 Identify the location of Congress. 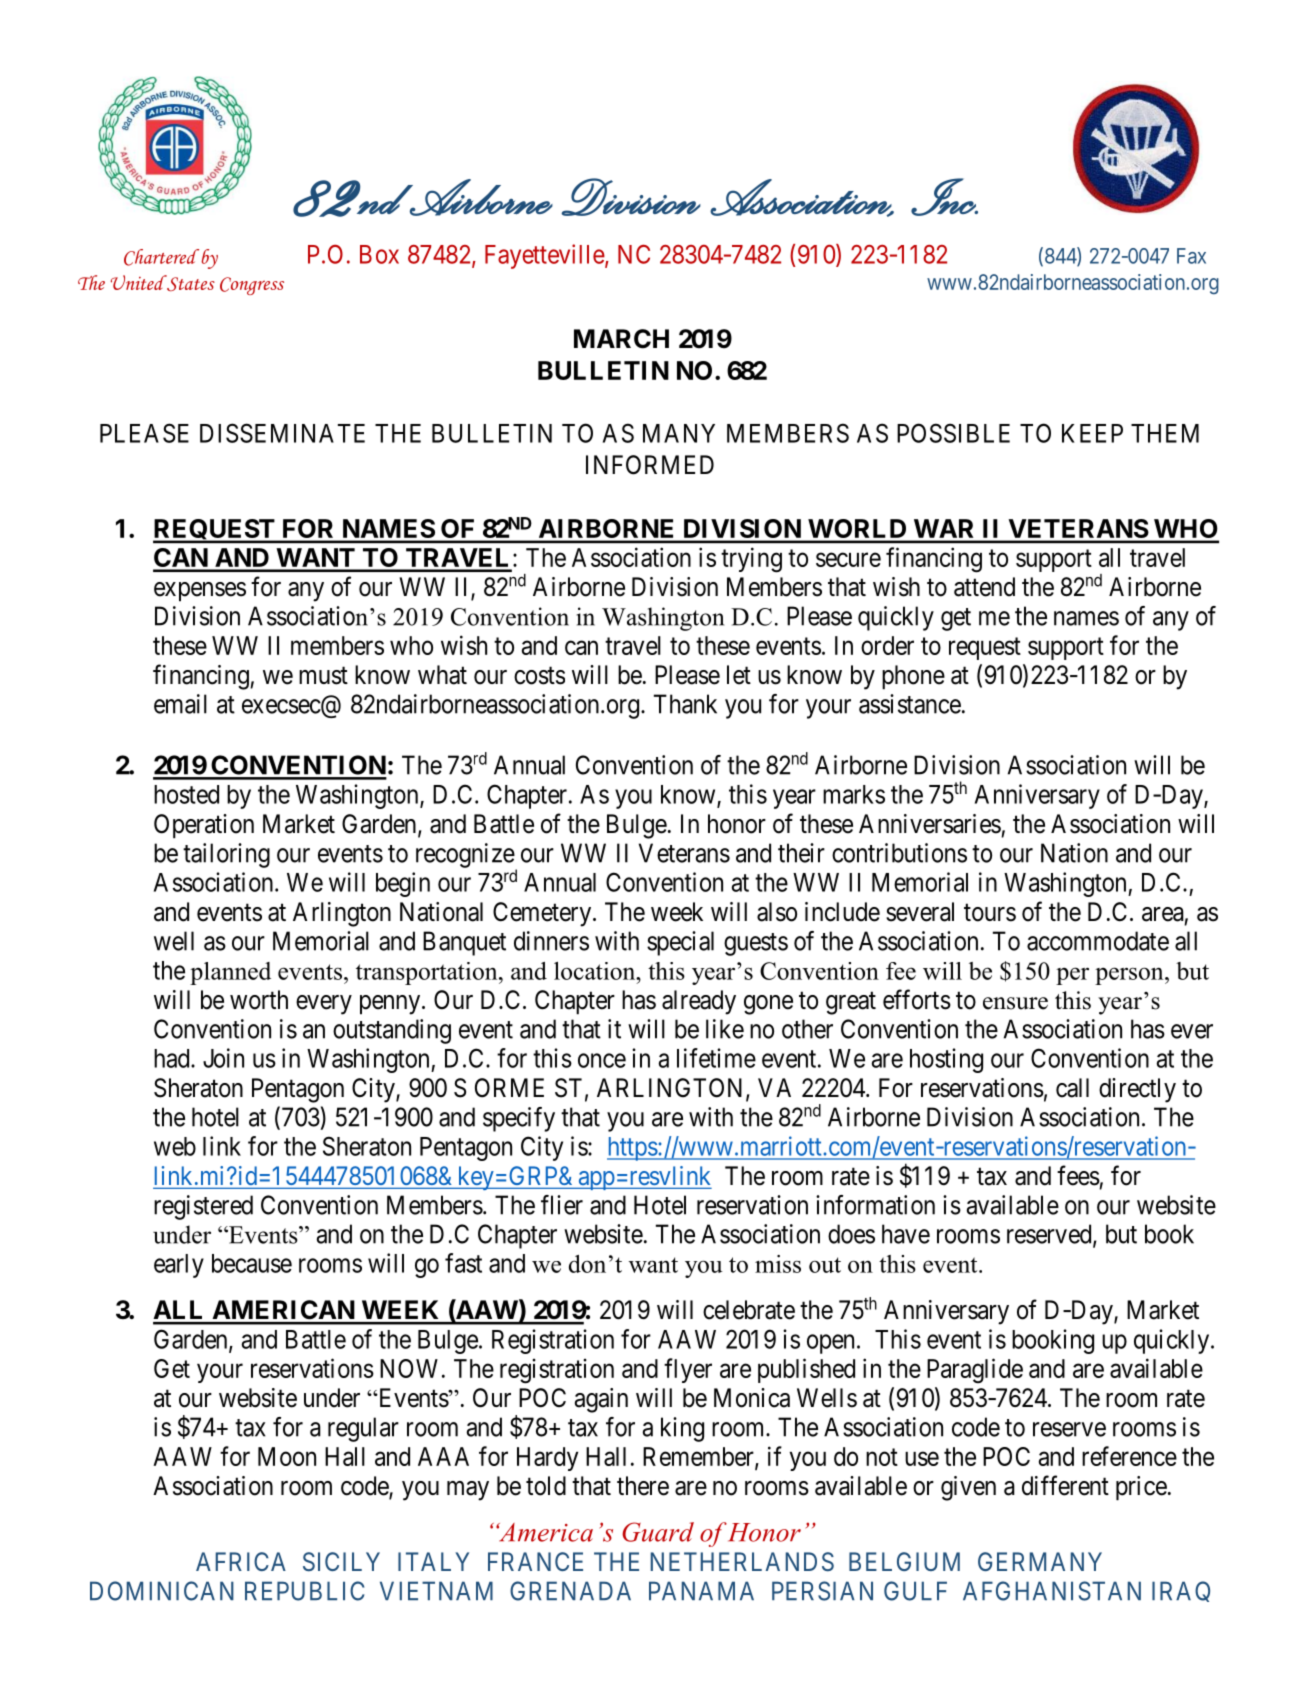
(252, 286).
